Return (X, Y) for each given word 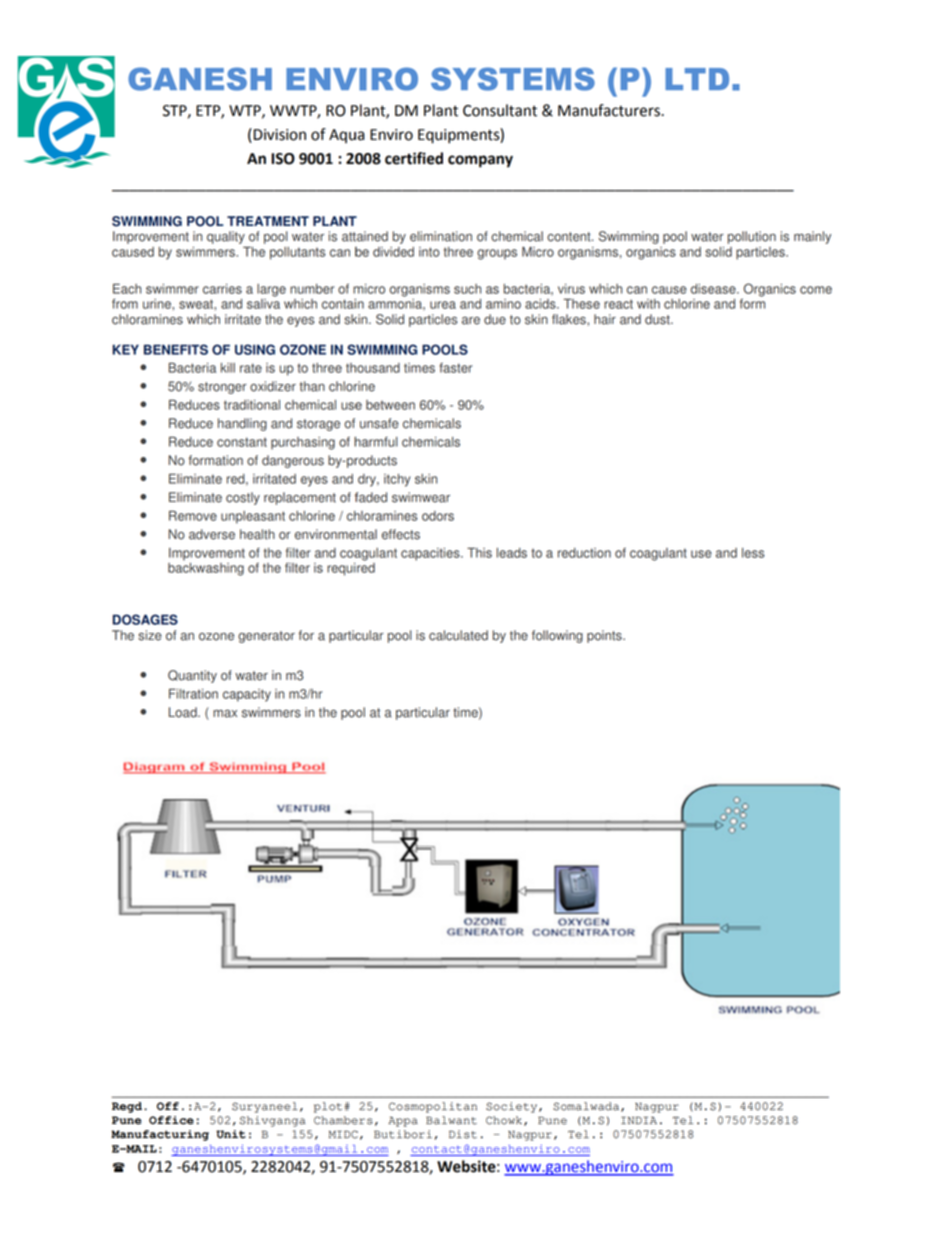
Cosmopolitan (433, 1107)
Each (127, 288)
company (480, 161)
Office (171, 1120)
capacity (247, 695)
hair (605, 319)
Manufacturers (610, 110)
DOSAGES (145, 619)
